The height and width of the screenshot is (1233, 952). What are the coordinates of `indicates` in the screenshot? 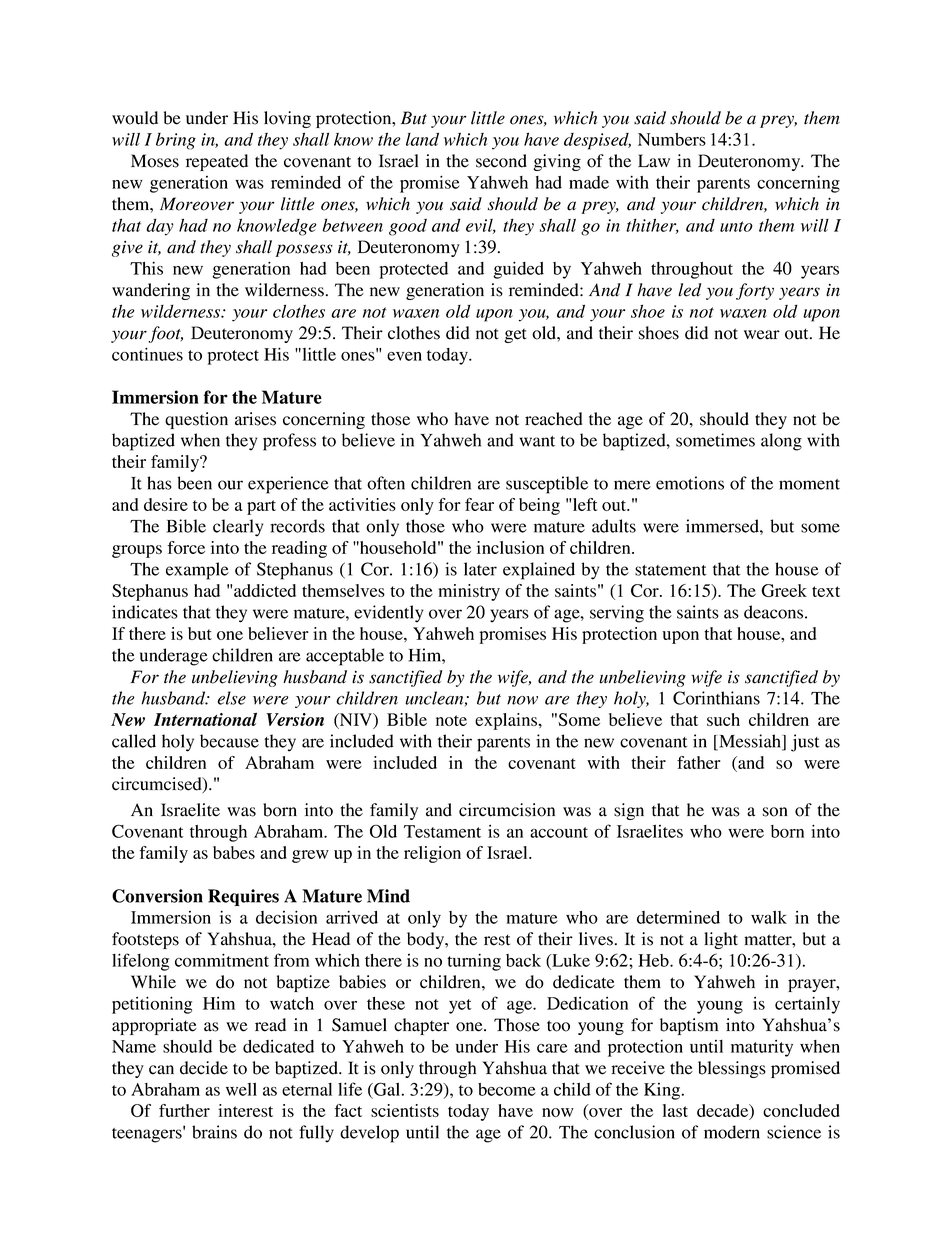 It's located at (145, 612).
